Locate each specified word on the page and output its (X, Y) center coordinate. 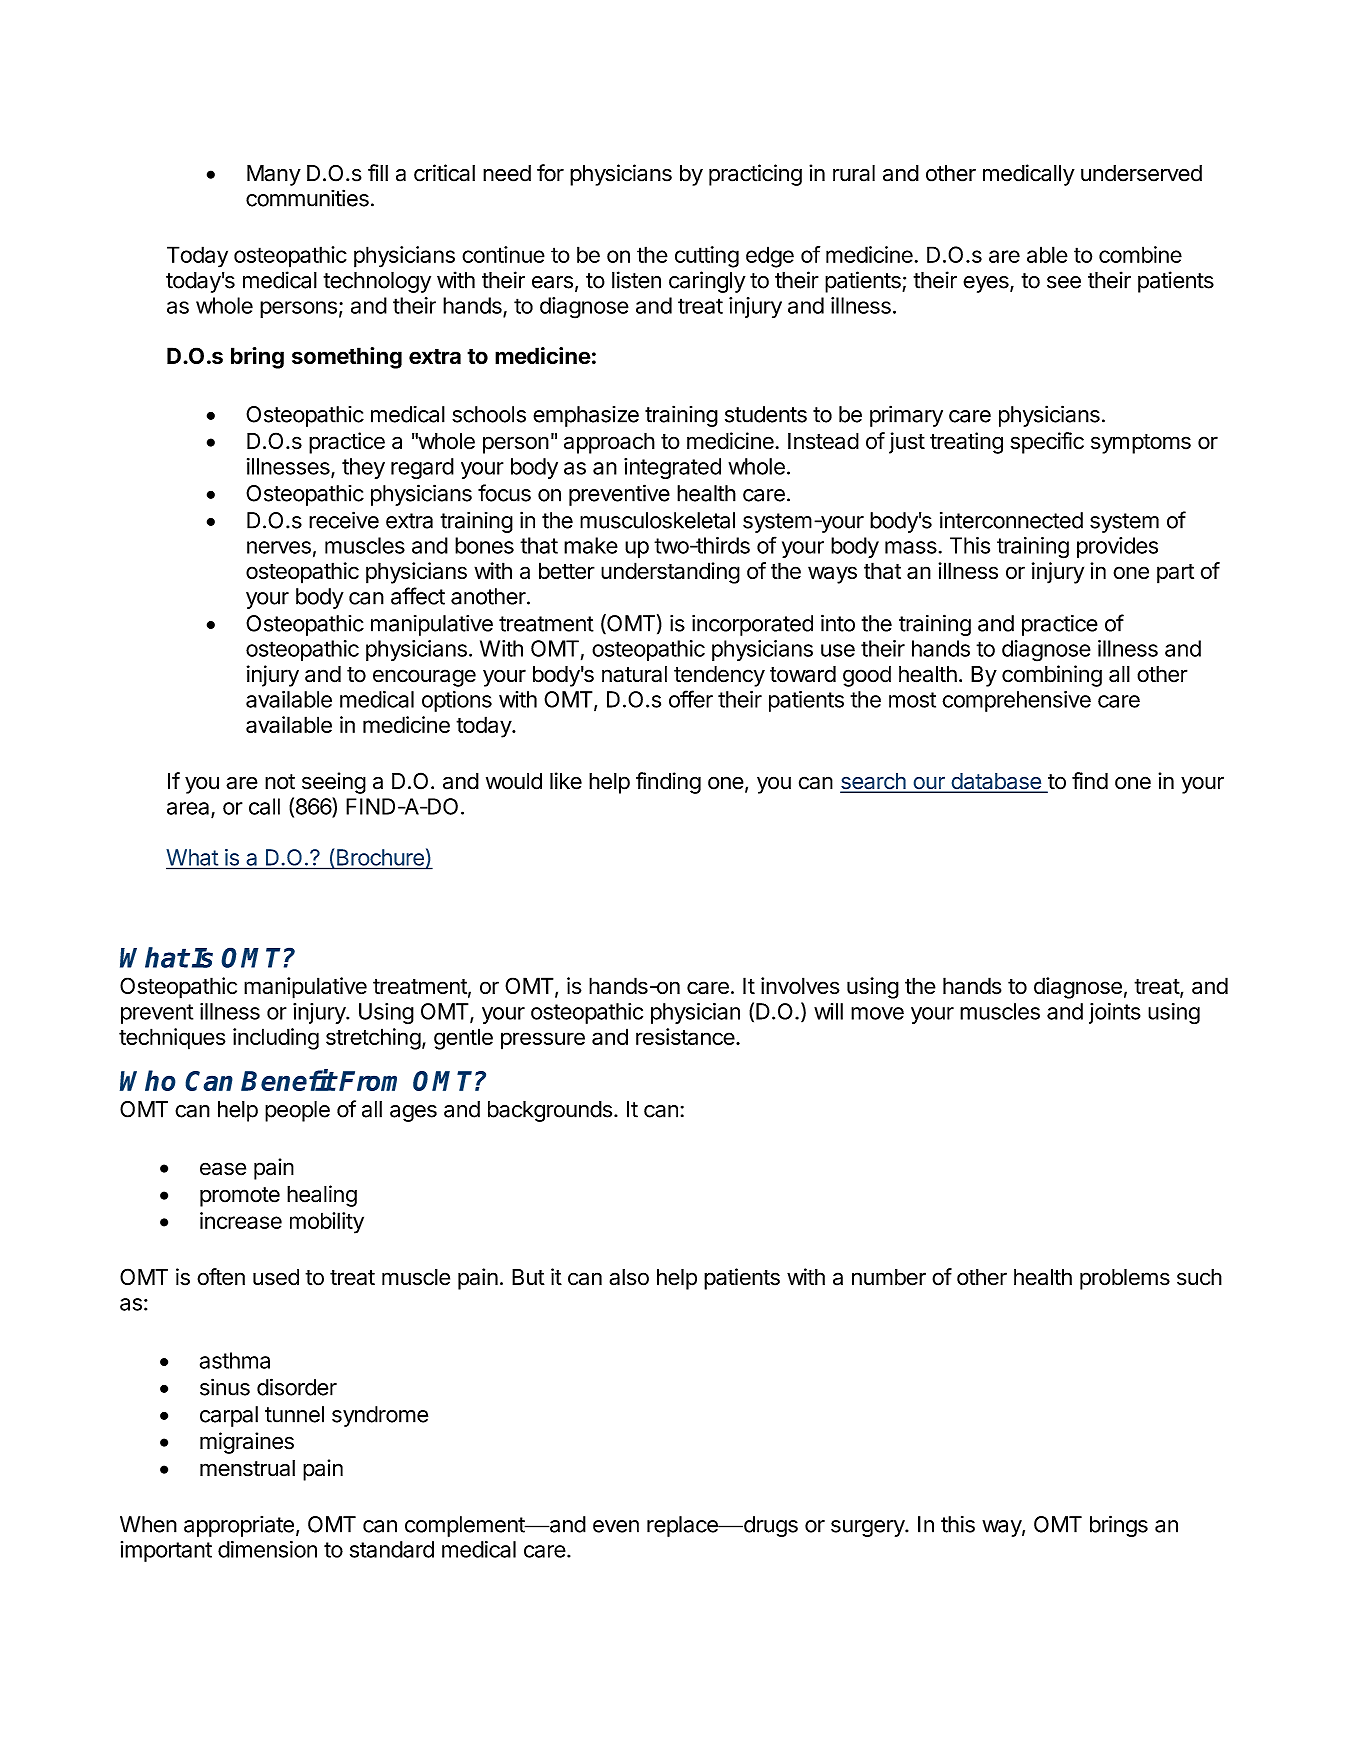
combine (1140, 254)
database (996, 782)
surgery (868, 1528)
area (189, 809)
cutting (707, 257)
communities (307, 198)
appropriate (239, 1526)
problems (1125, 1279)
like (566, 781)
